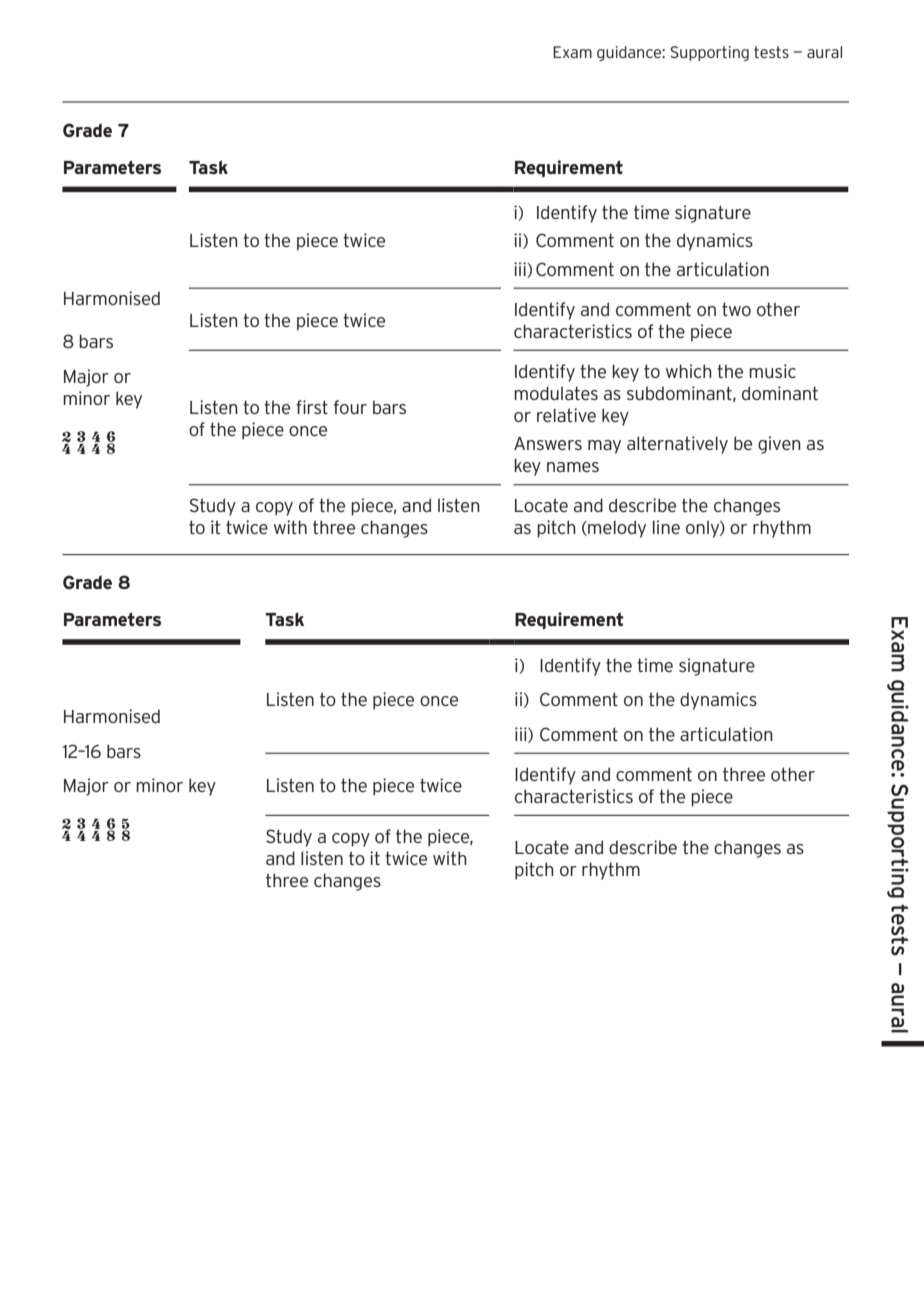  I want to click on music, so click(772, 371).
